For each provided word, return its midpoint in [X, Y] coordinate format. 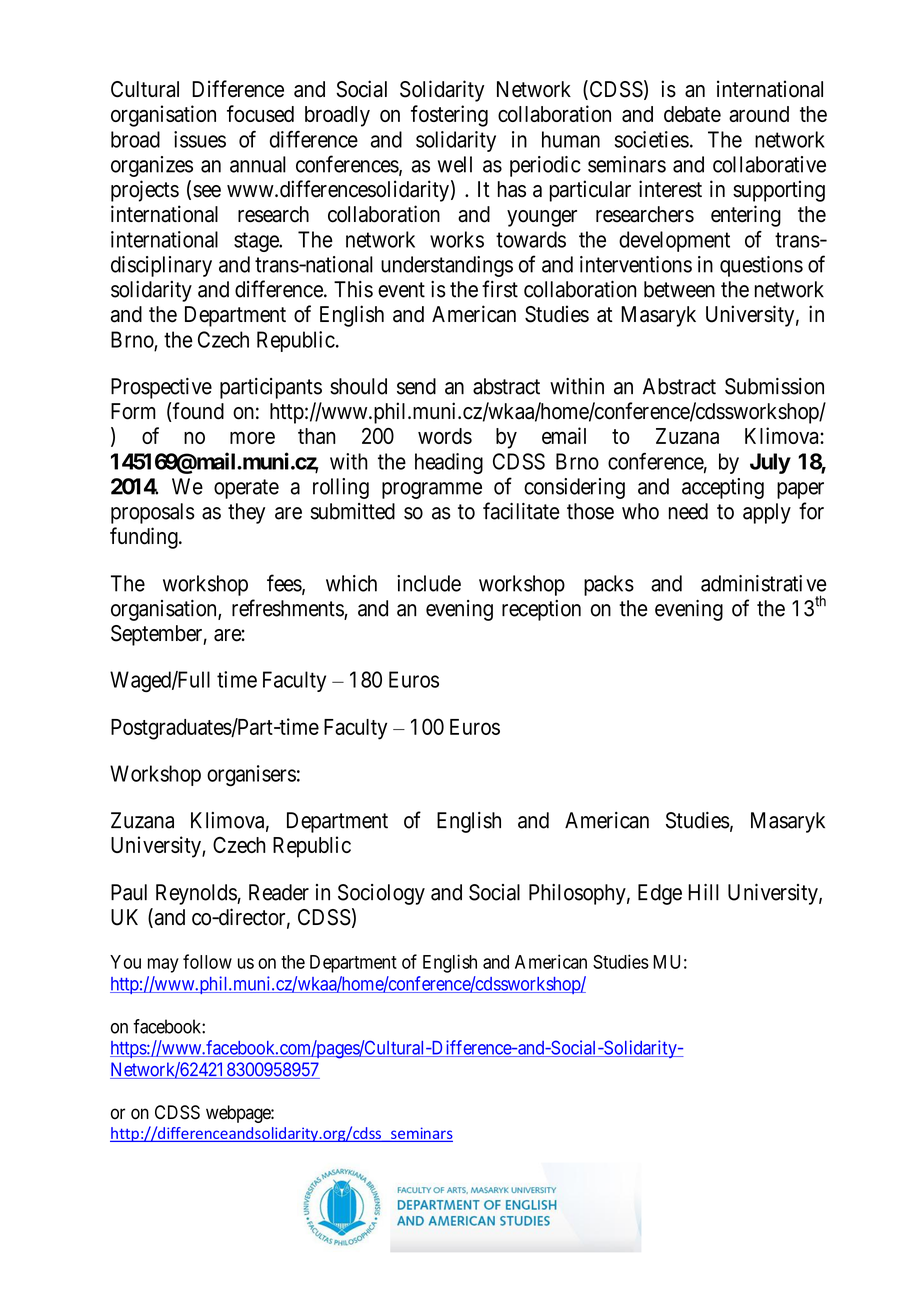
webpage [239, 1114]
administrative [764, 583]
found [198, 411]
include [429, 583]
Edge [660, 894]
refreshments [288, 609]
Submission [774, 386]
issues [200, 139]
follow [207, 961]
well [455, 164]
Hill [703, 892]
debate [692, 114]
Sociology [381, 894]
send [416, 386]
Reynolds [197, 894]
